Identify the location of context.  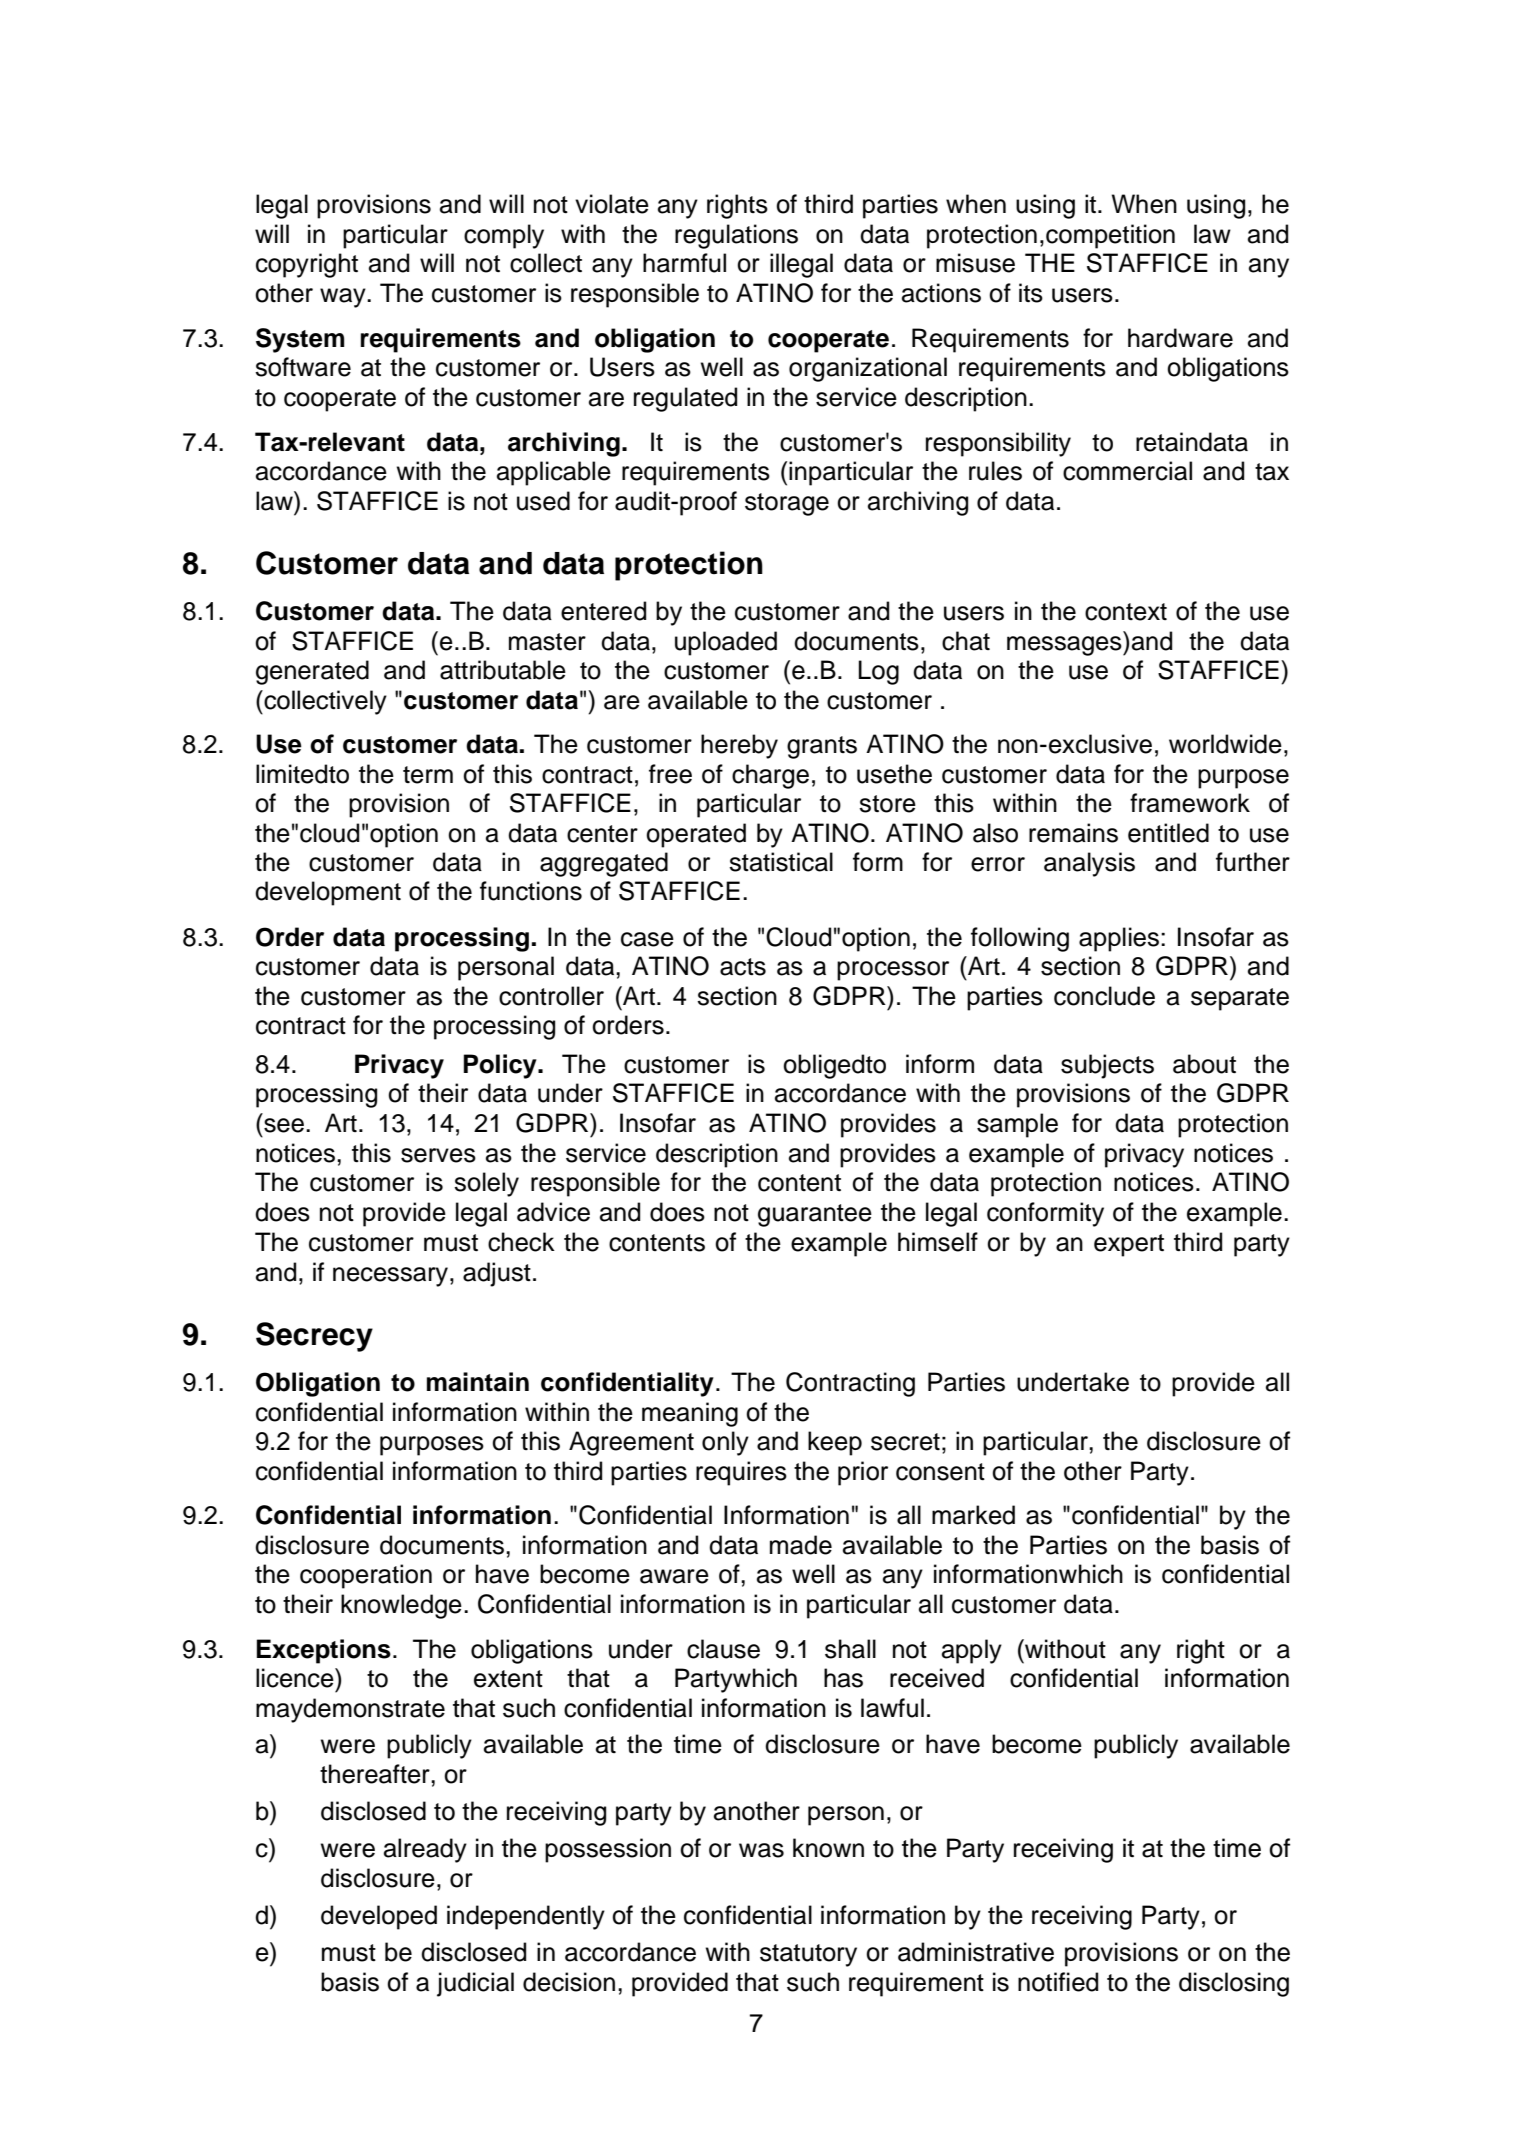
(1126, 612).
